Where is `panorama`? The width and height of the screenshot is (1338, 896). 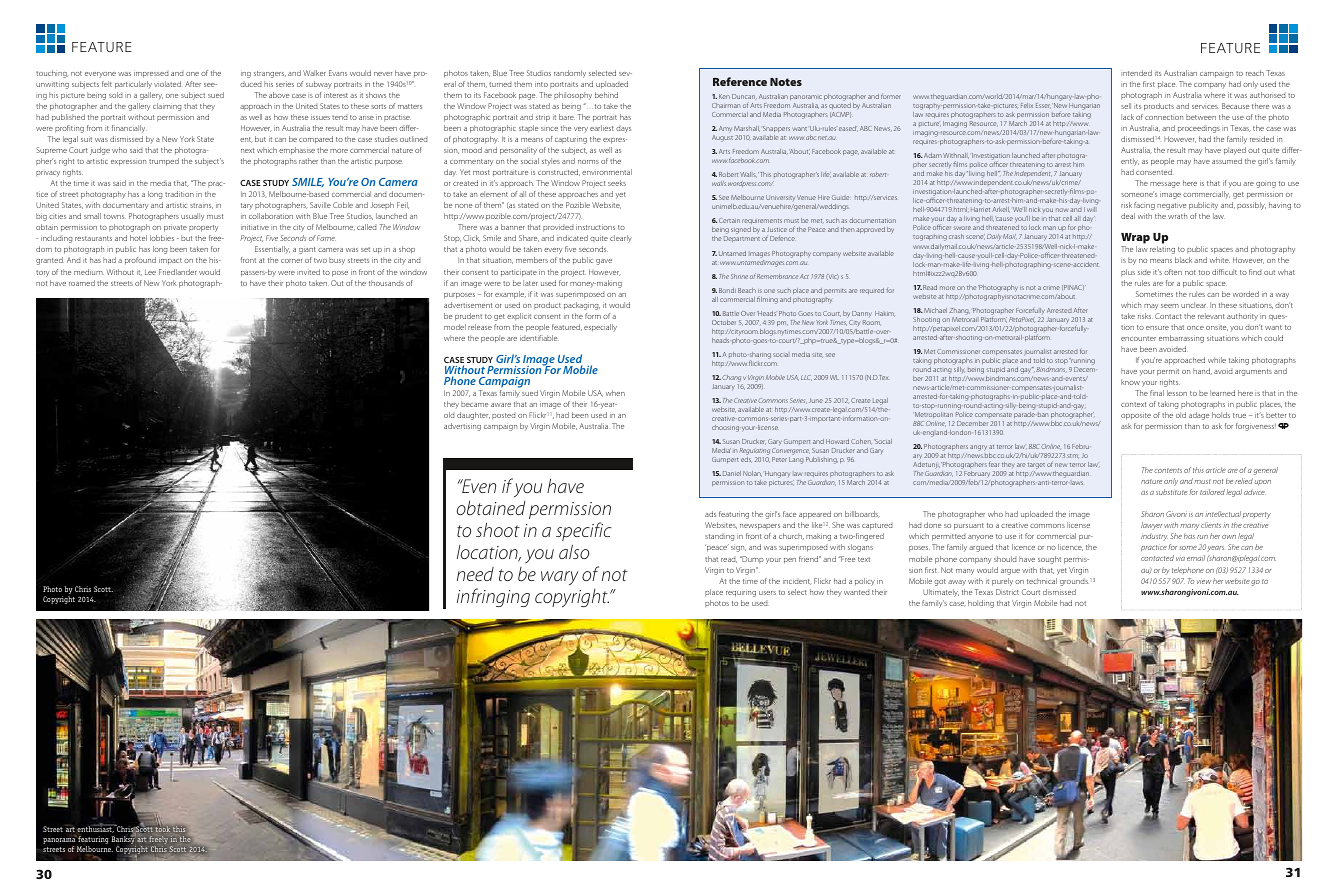 panorama is located at coordinates (60, 840).
